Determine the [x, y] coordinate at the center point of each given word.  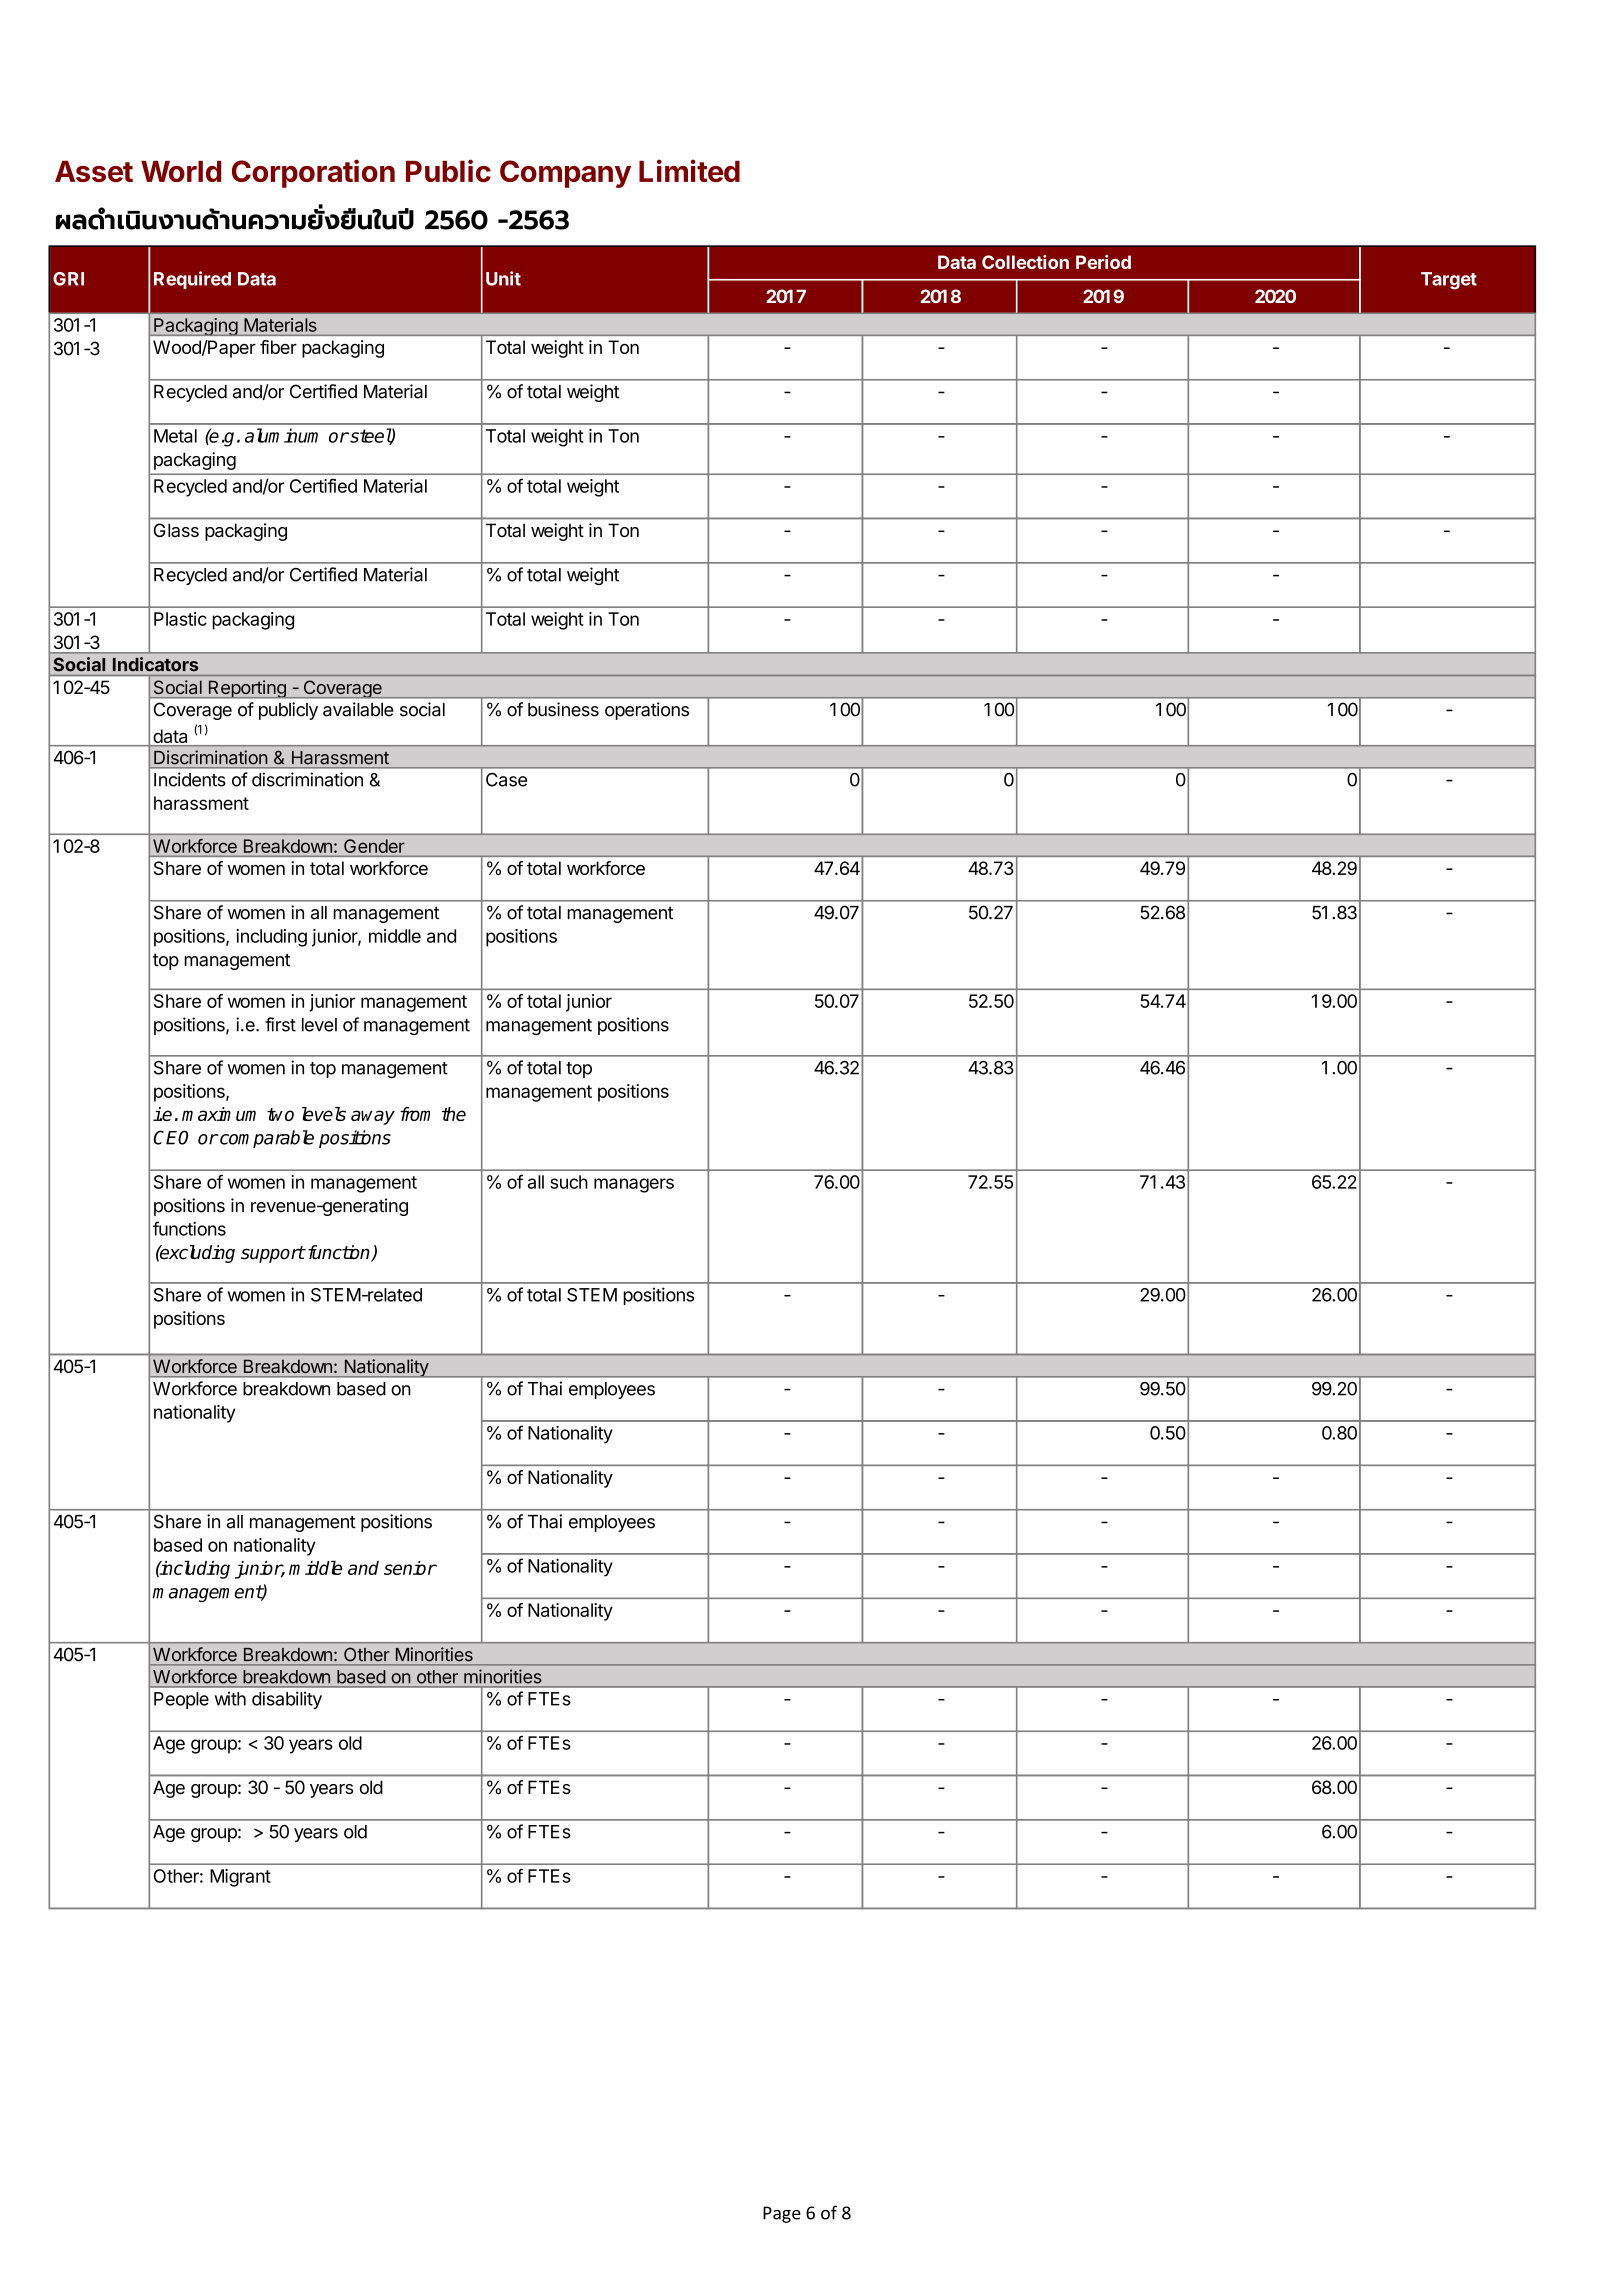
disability [287, 1700]
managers [634, 1185]
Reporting [247, 689]
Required [192, 280]
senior [410, 1568]
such [569, 1182]
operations [647, 711]
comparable [266, 1139]
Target [1449, 281]
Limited [689, 170]
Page [782, 2214]
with [230, 1699]
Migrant [240, 1878]
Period [1103, 262]
